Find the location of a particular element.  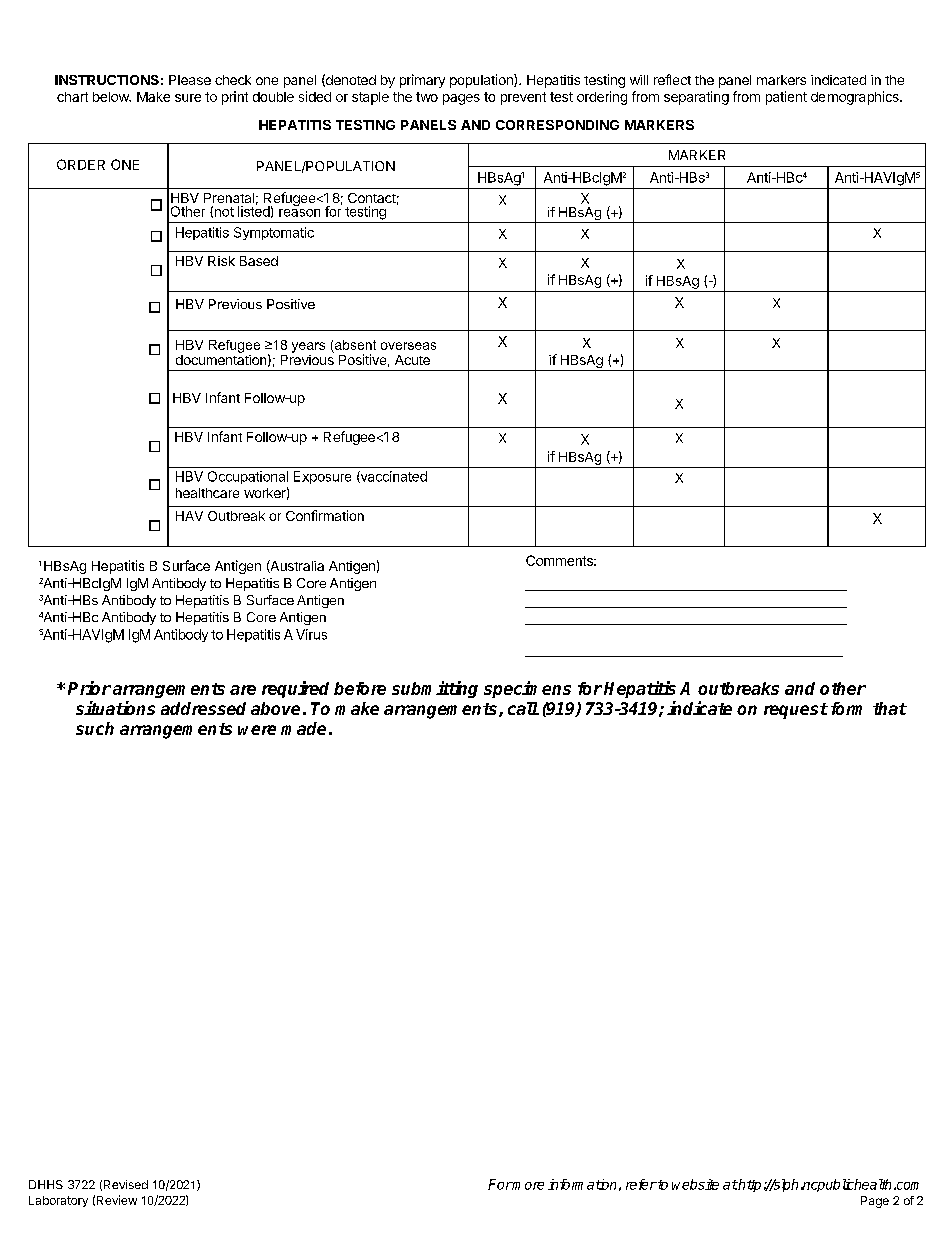

patient is located at coordinates (786, 98).
